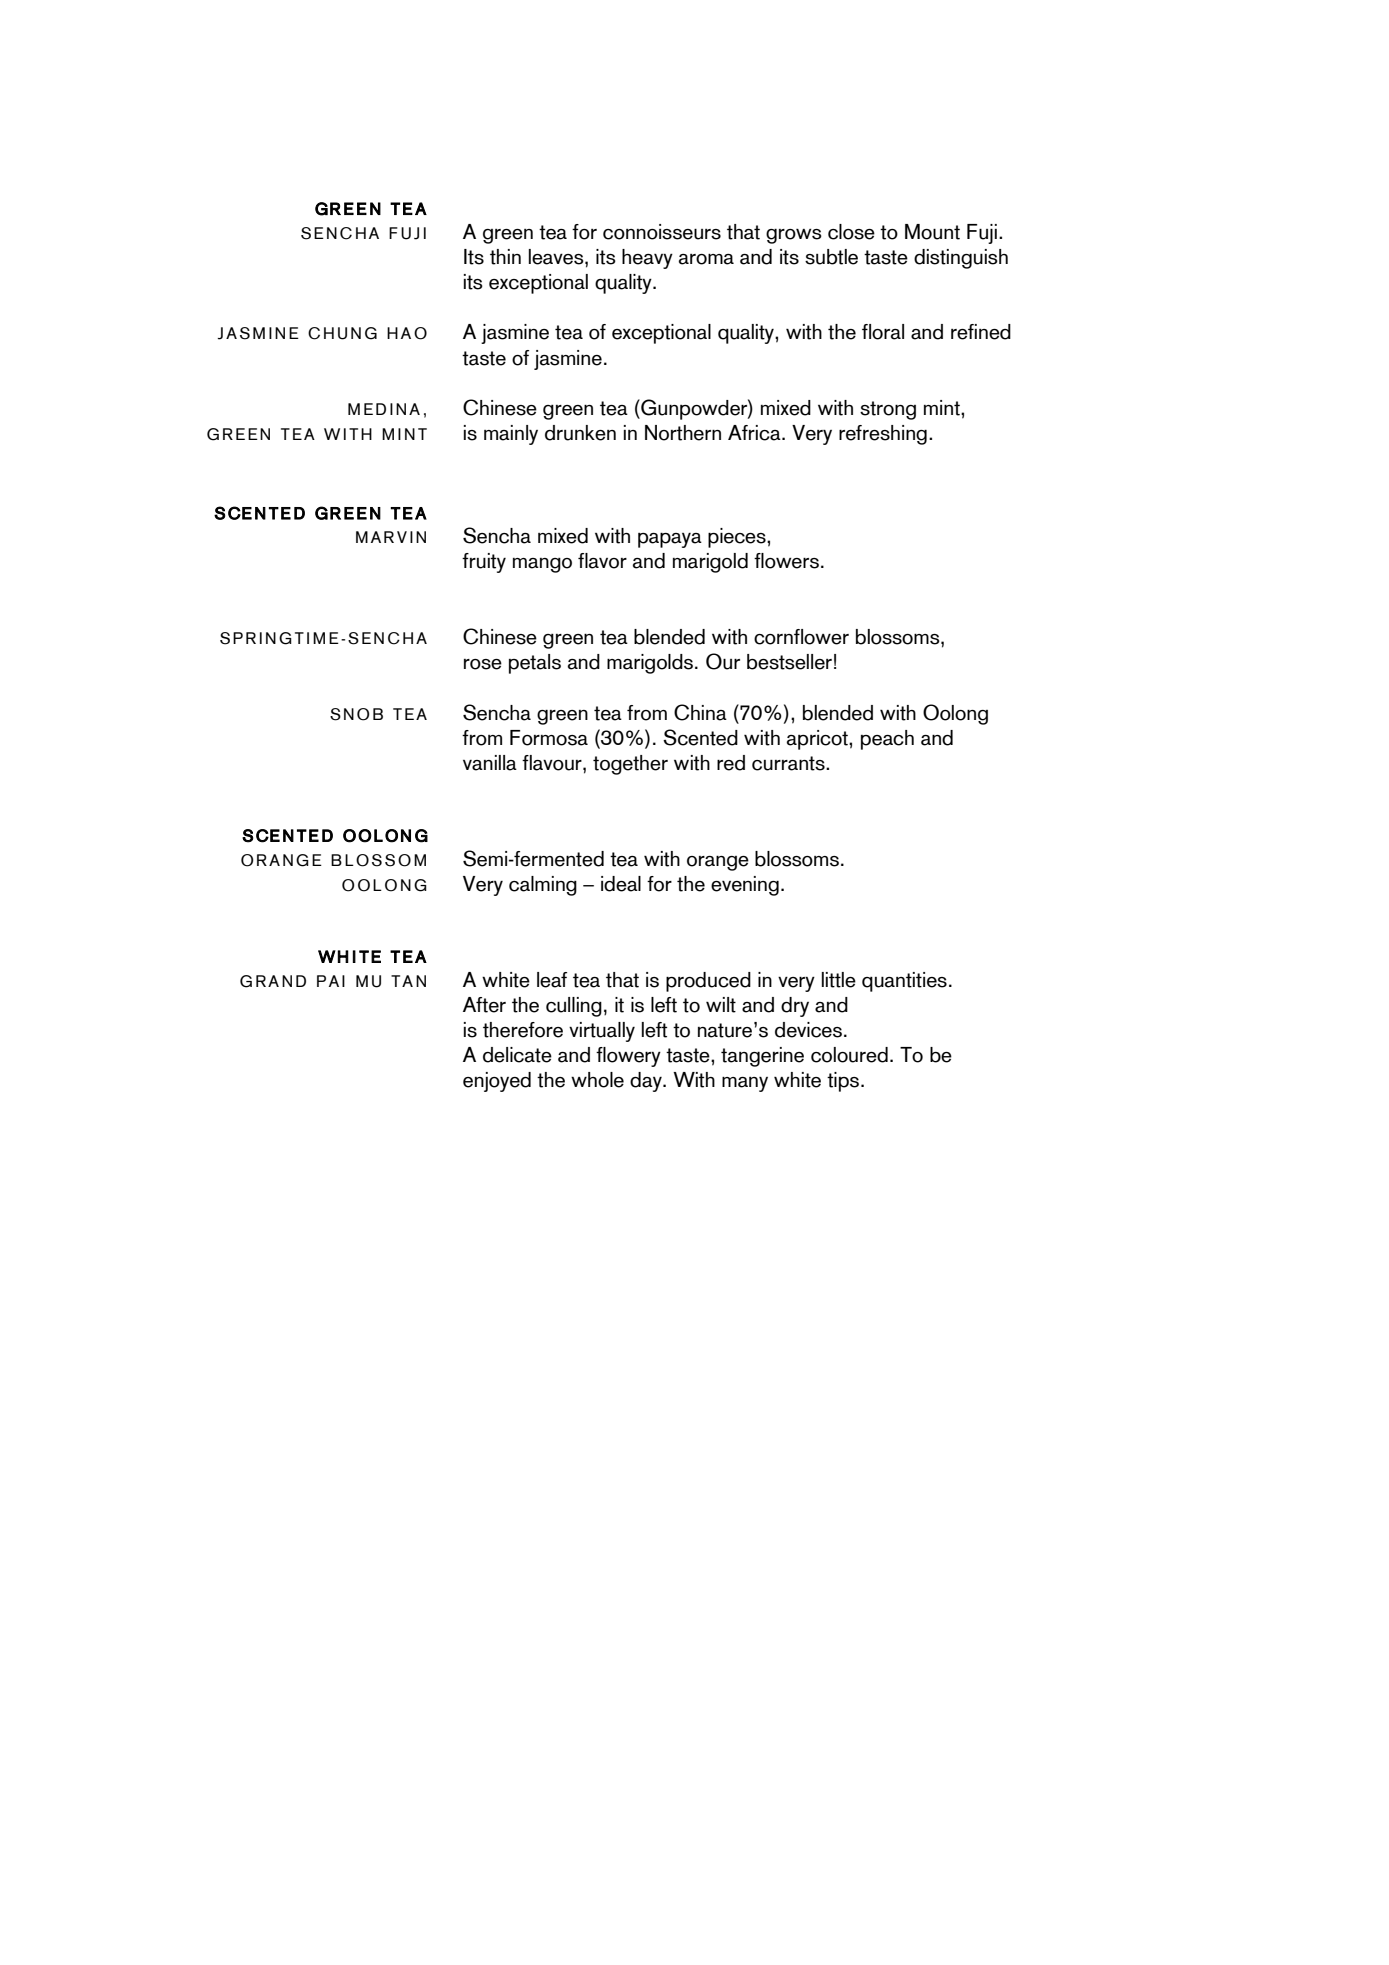 The width and height of the document is (1389, 1965). What do you see at coordinates (557, 257) in the document?
I see `leaves` at bounding box center [557, 257].
